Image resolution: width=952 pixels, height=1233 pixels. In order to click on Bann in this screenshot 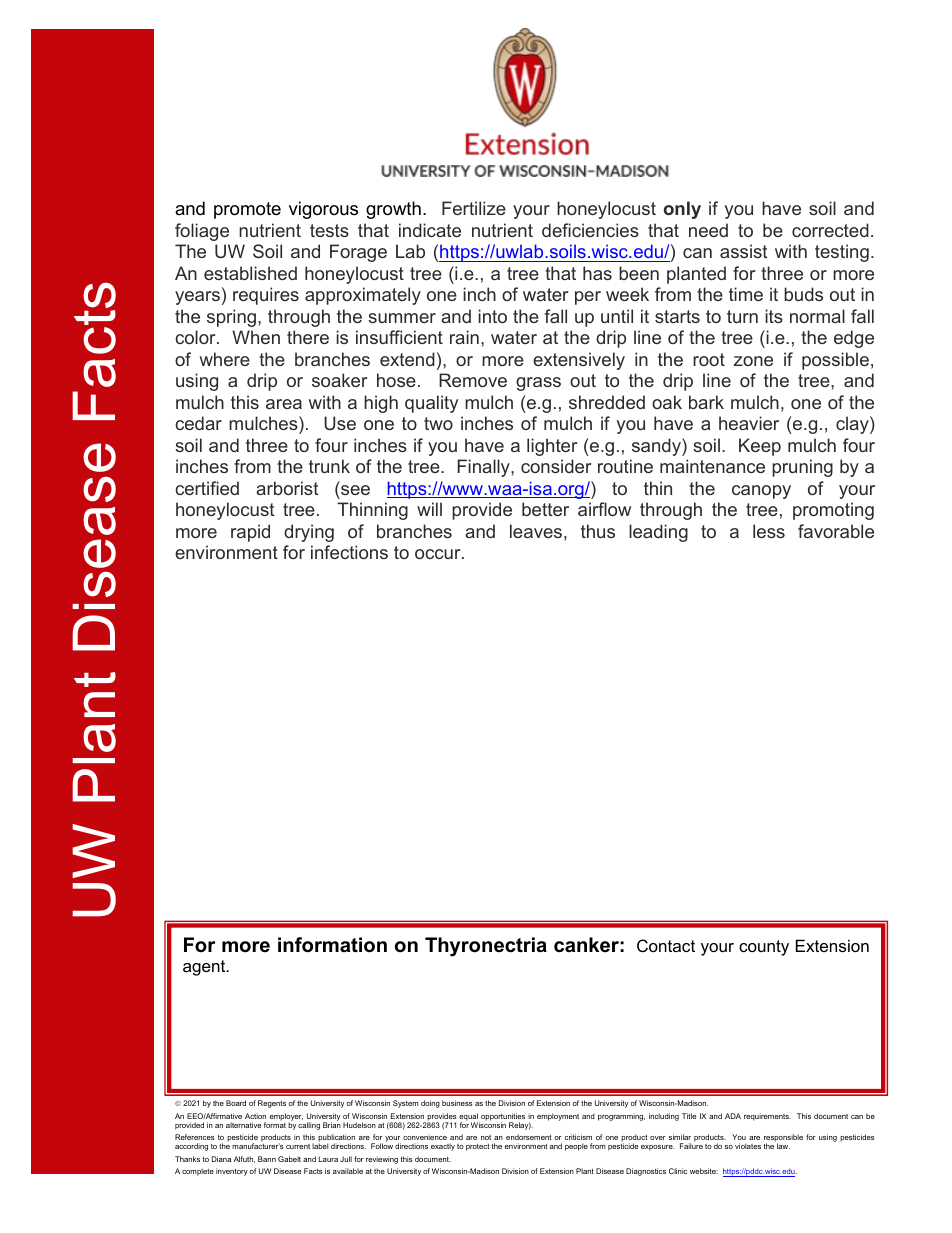, I will do `click(267, 1159)`.
